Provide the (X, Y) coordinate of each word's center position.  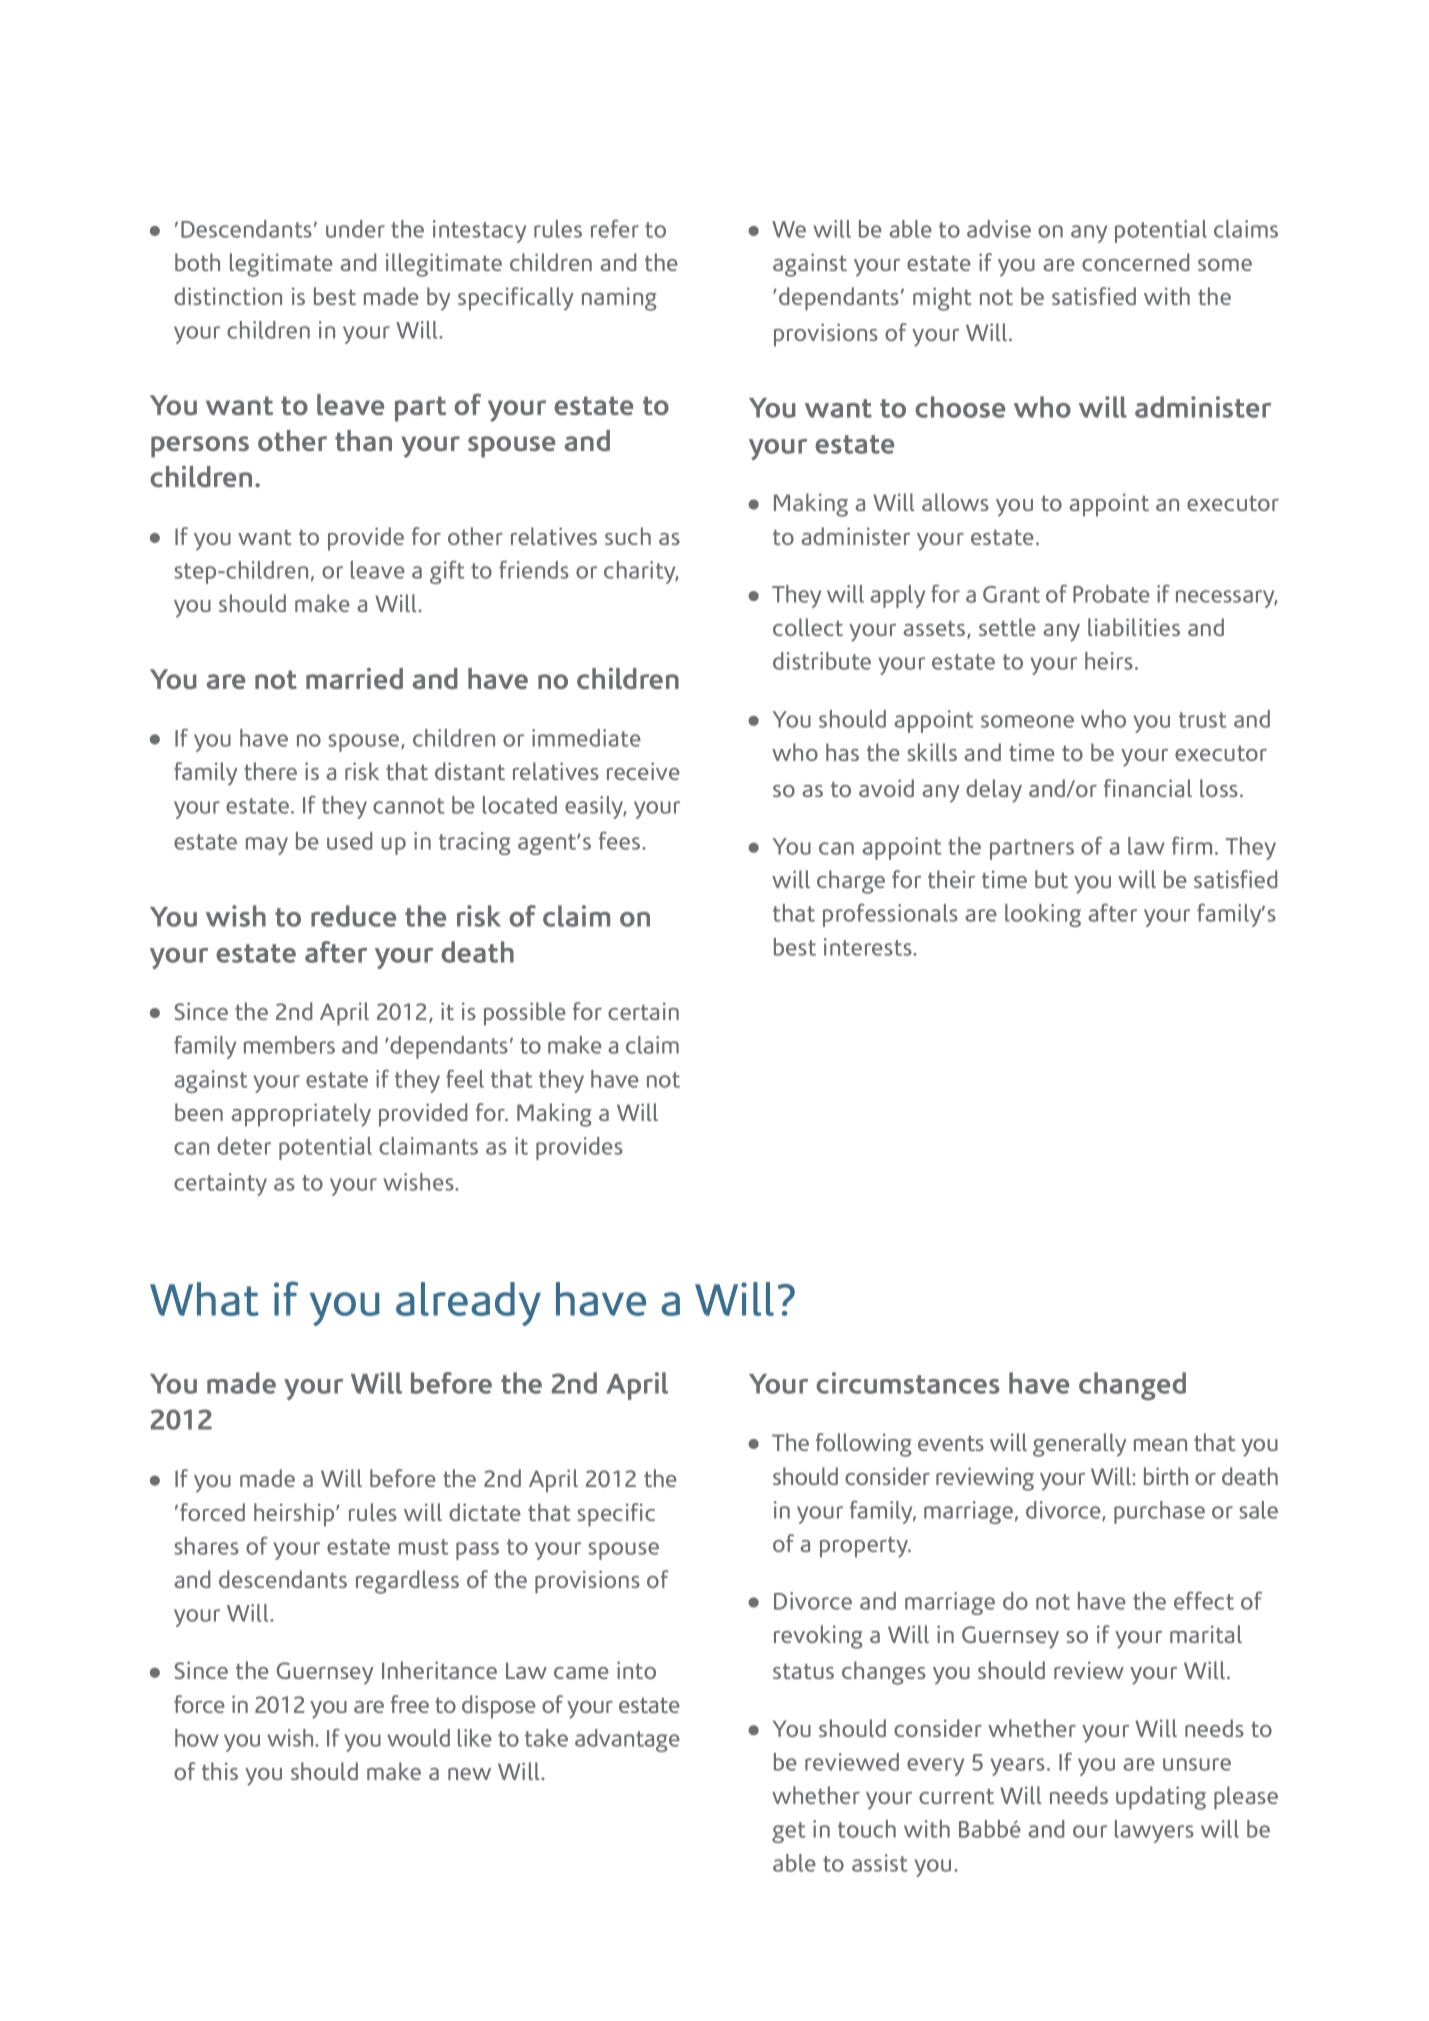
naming (619, 299)
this (220, 1771)
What (204, 1299)
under (355, 229)
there (270, 771)
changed (1132, 1386)
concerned (1136, 262)
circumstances (908, 1383)
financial (1148, 788)
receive (643, 771)
